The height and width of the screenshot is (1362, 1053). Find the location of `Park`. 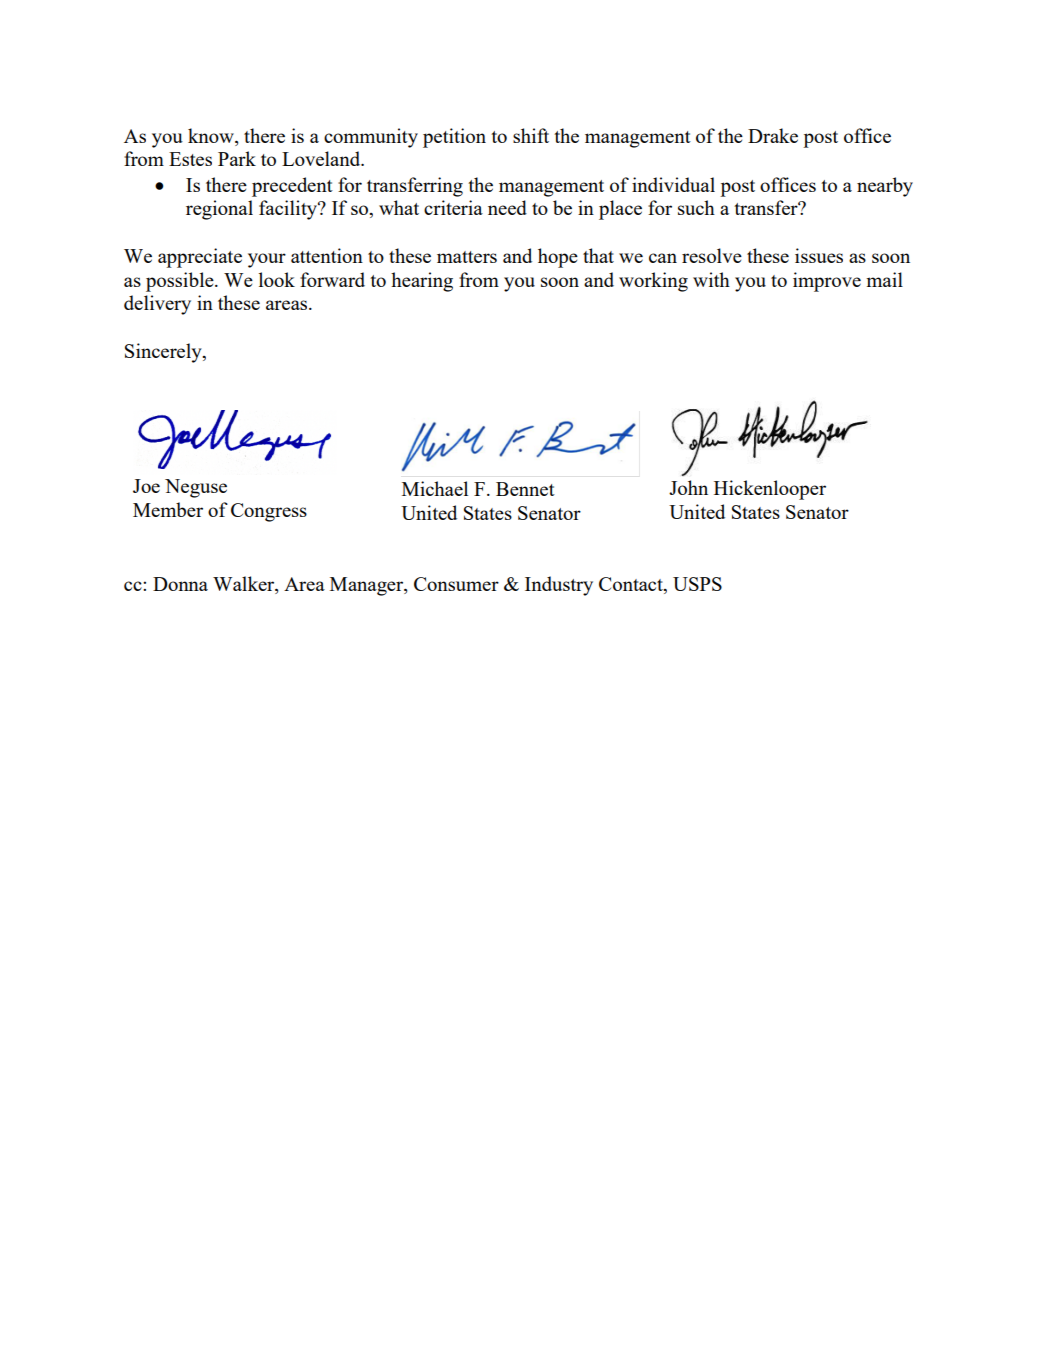

Park is located at coordinates (237, 158).
